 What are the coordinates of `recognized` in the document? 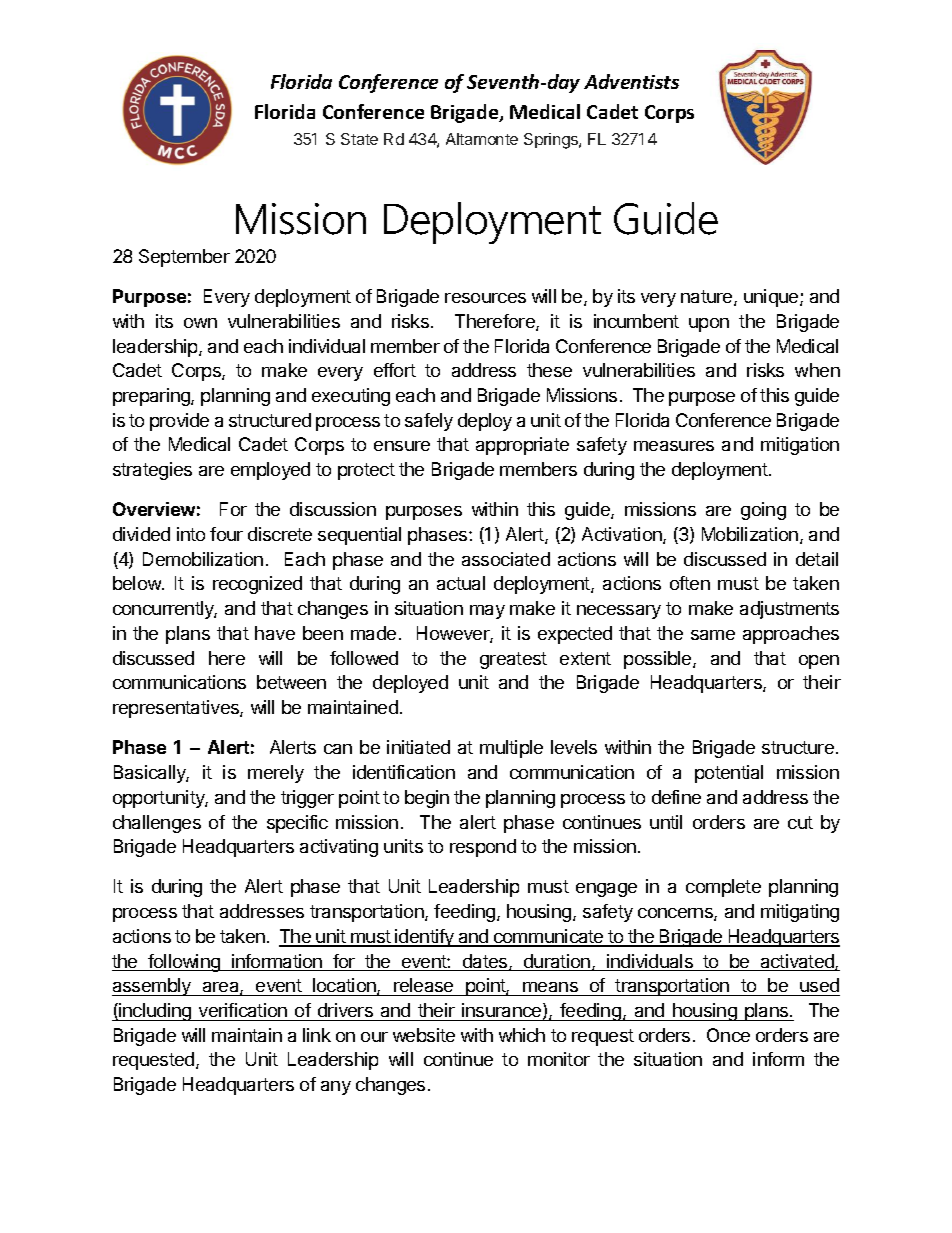 It's located at (257, 585).
